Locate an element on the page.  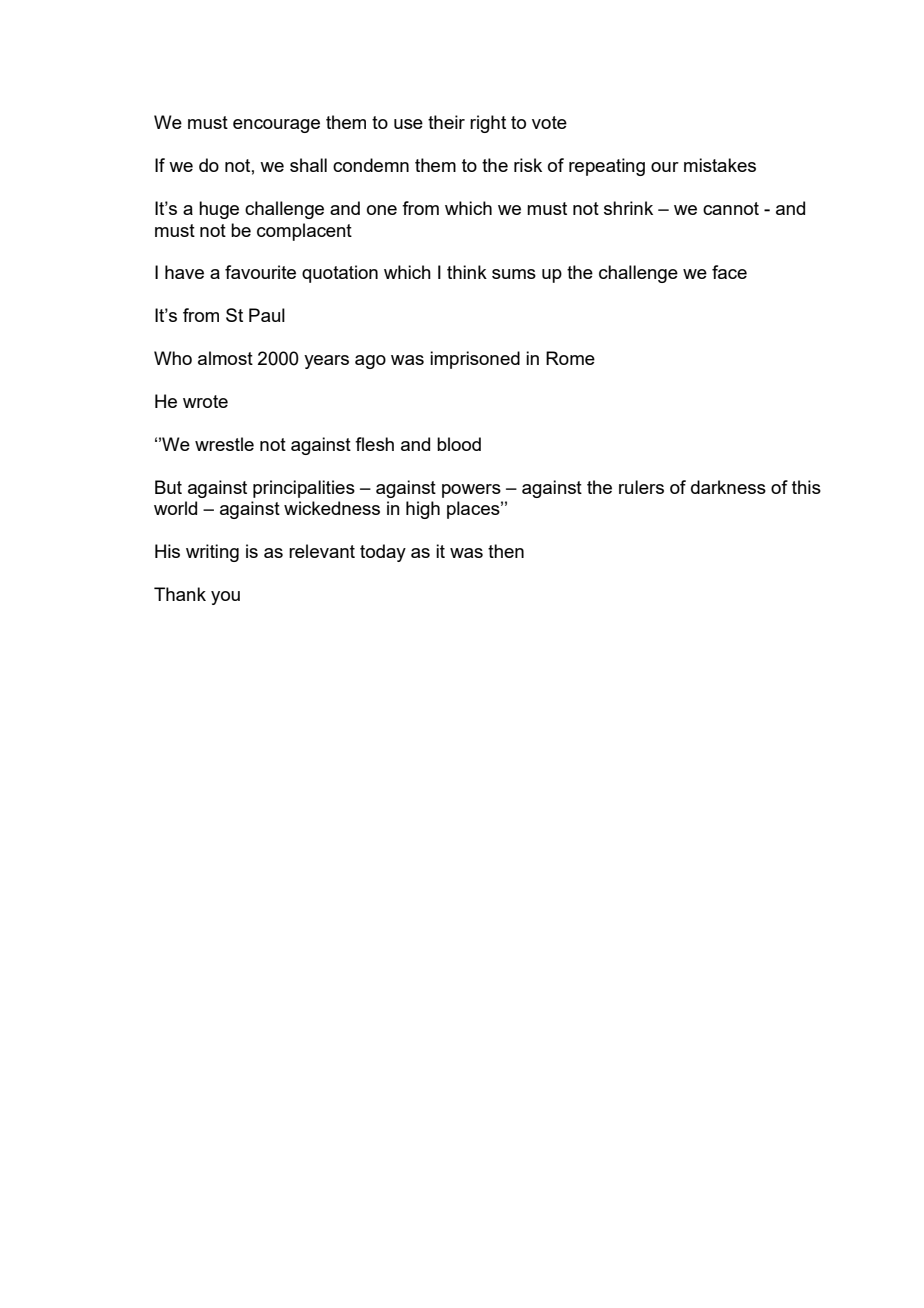
sums is located at coordinates (514, 274).
